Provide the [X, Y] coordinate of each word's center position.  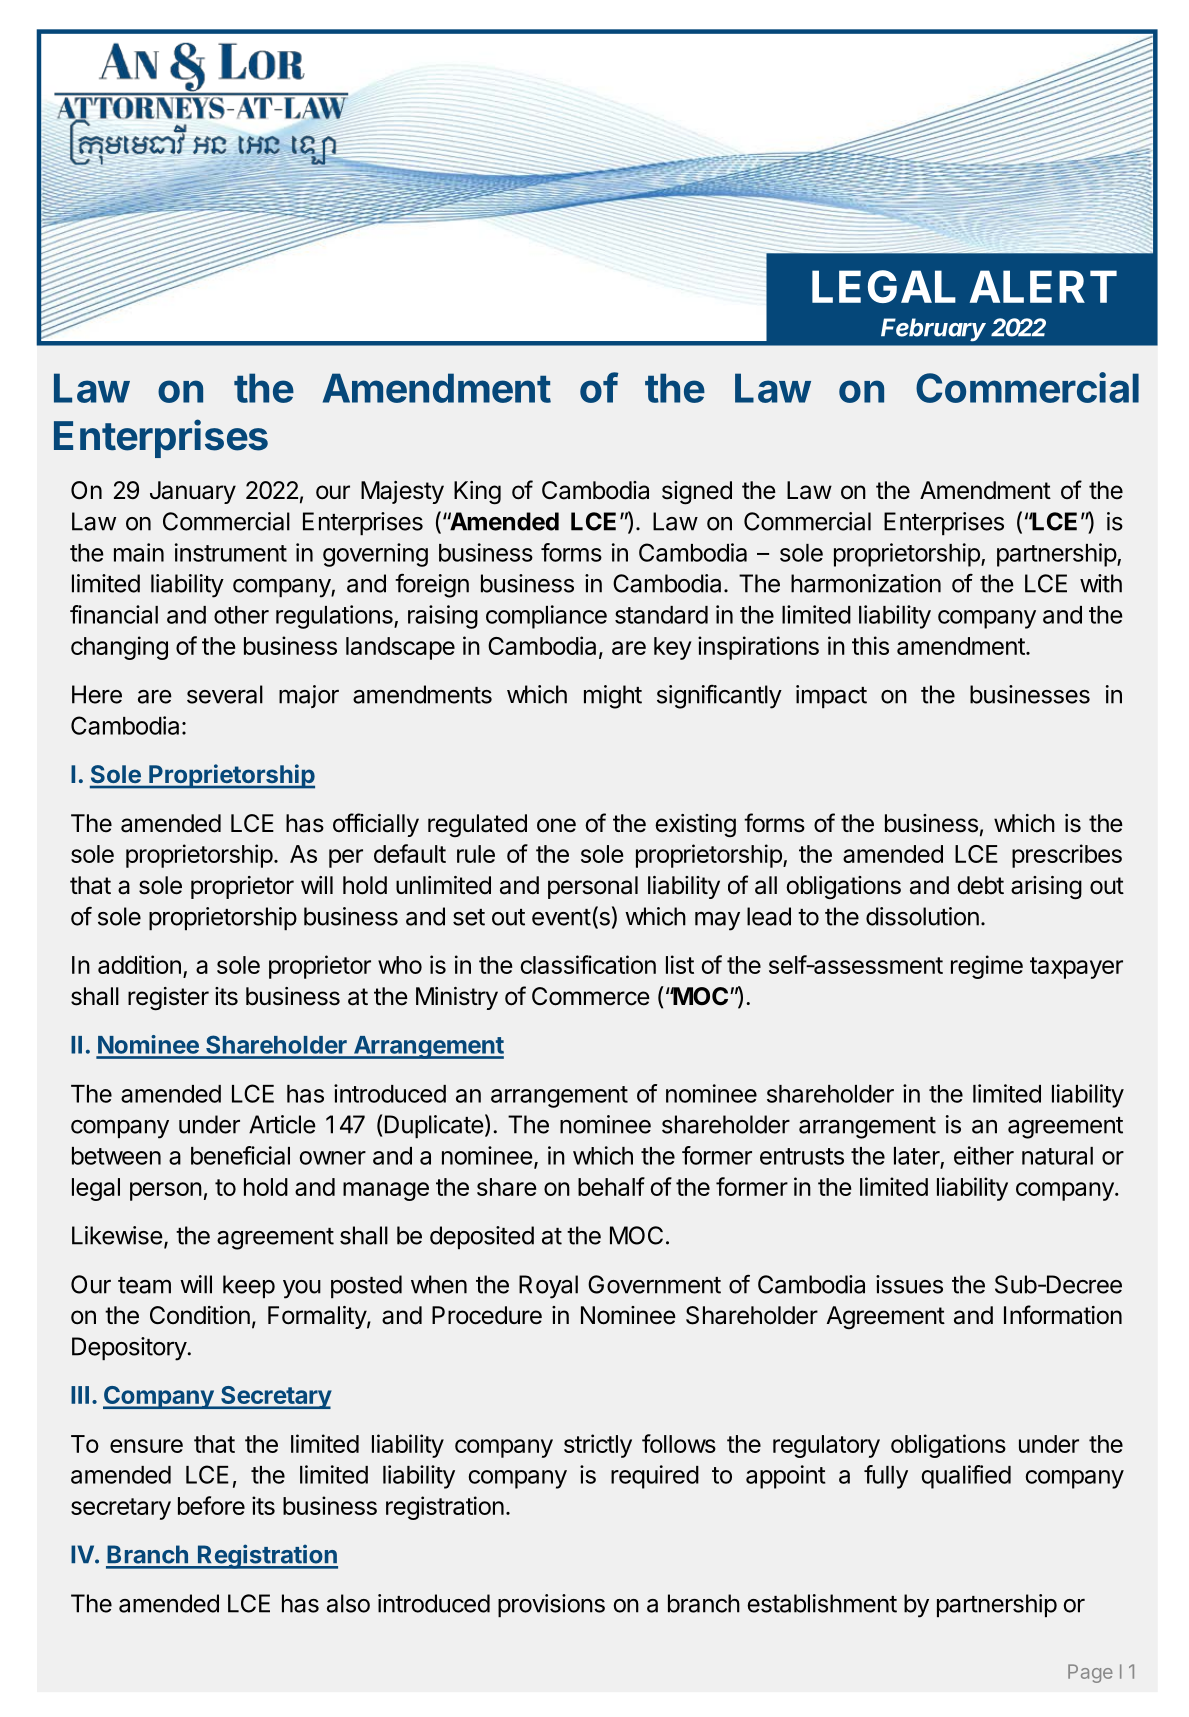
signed [697, 493]
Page [1090, 1673]
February [933, 330]
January [193, 492]
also [348, 1603]
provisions [551, 1605]
